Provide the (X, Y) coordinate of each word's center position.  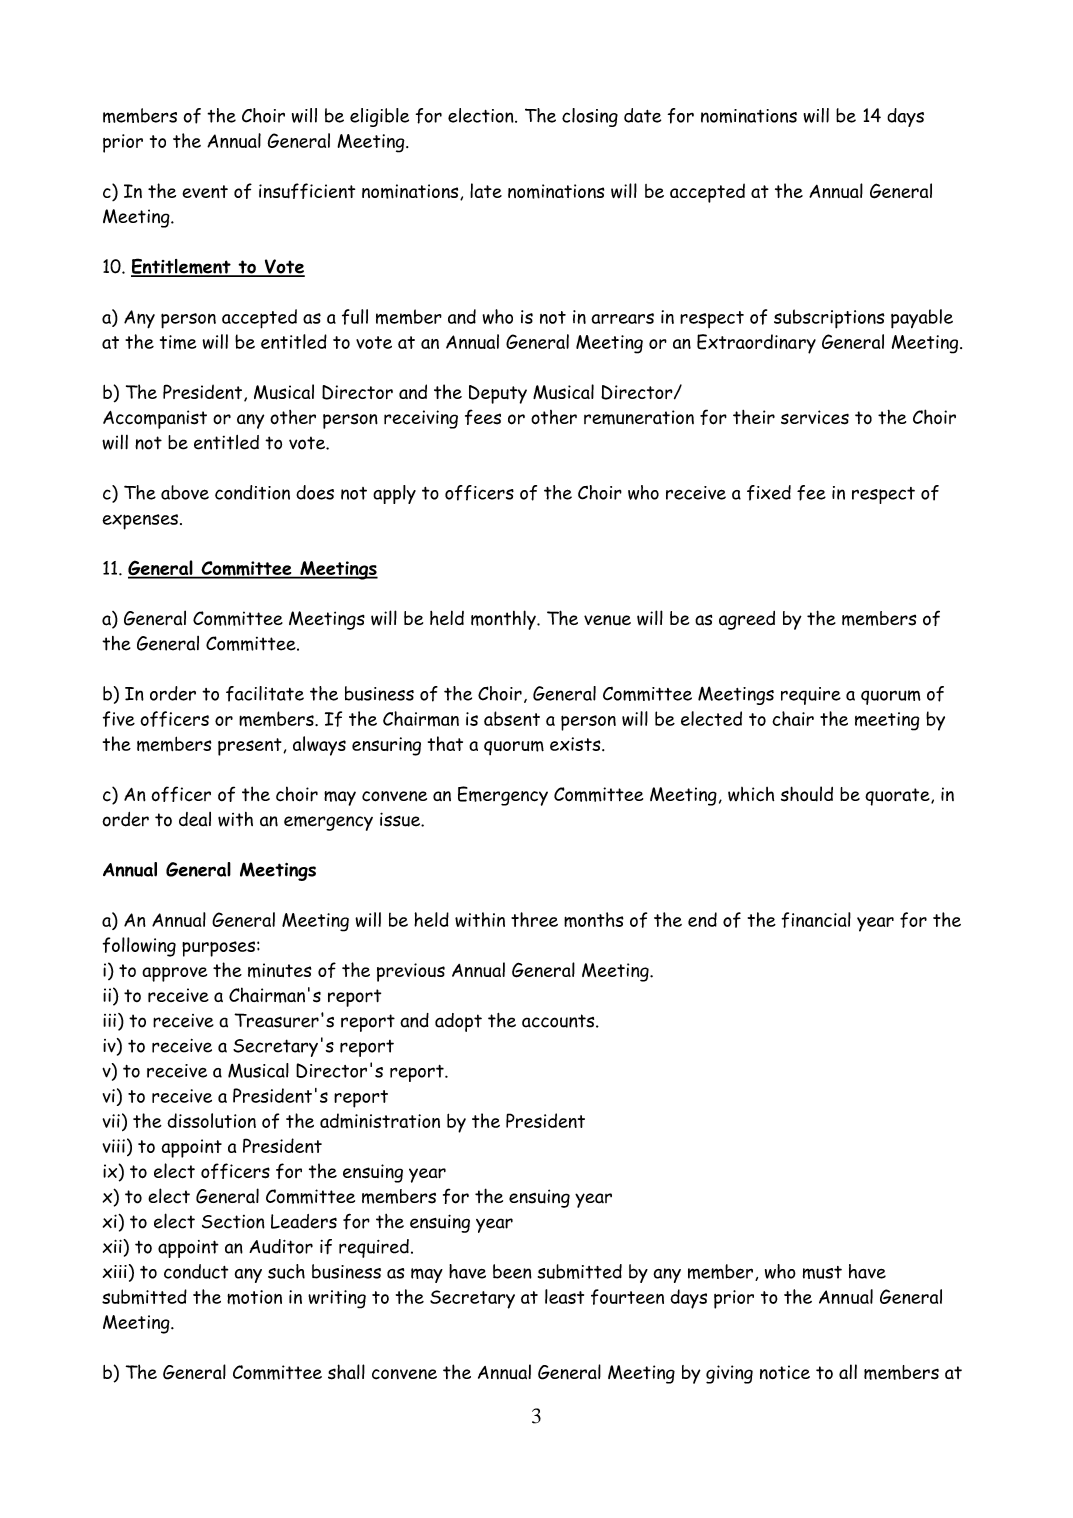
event (205, 191)
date (642, 115)
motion (254, 1297)
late (486, 190)
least (564, 1296)
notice (785, 1372)
